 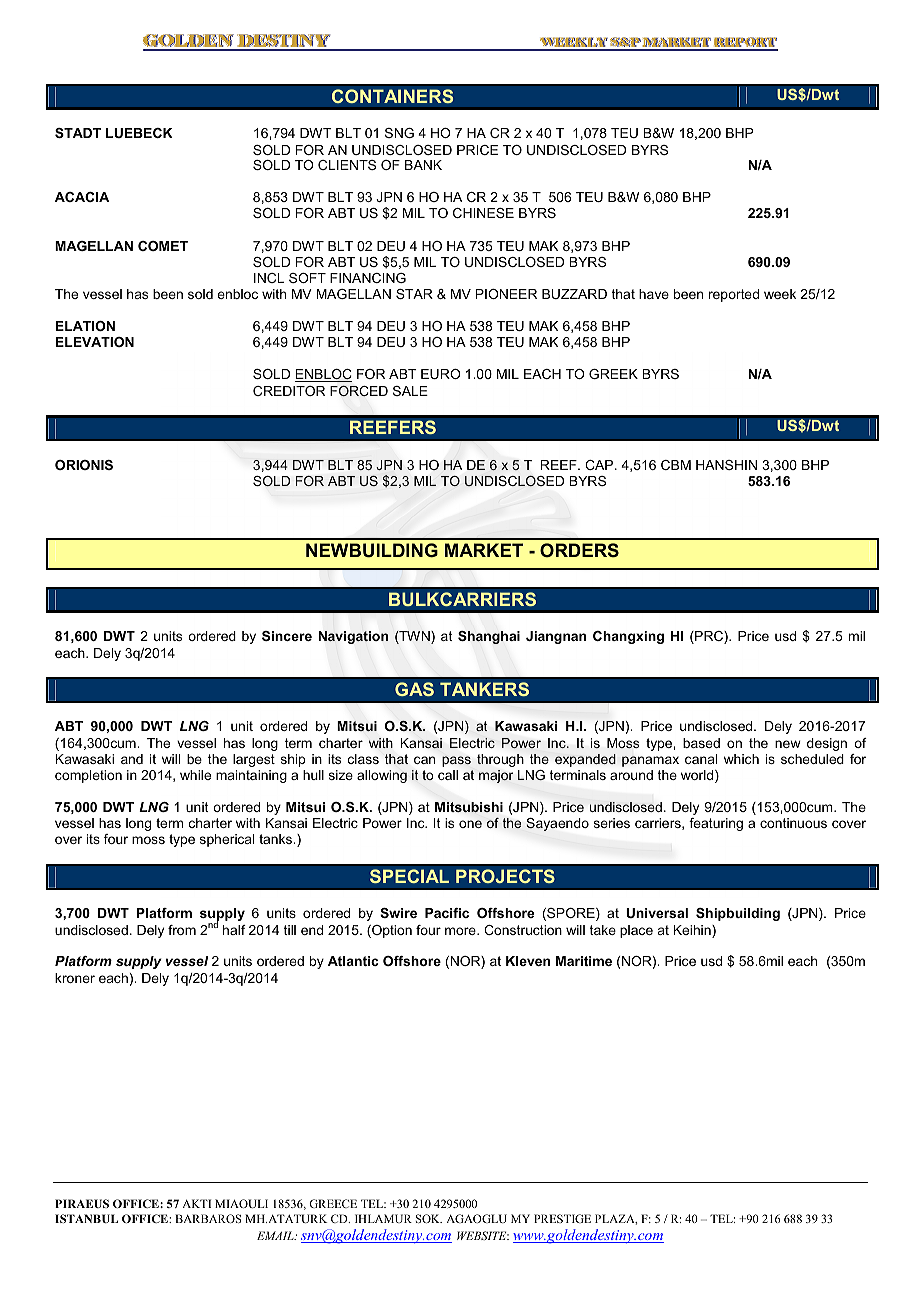 I want to click on SOK, so click(x=429, y=1218).
